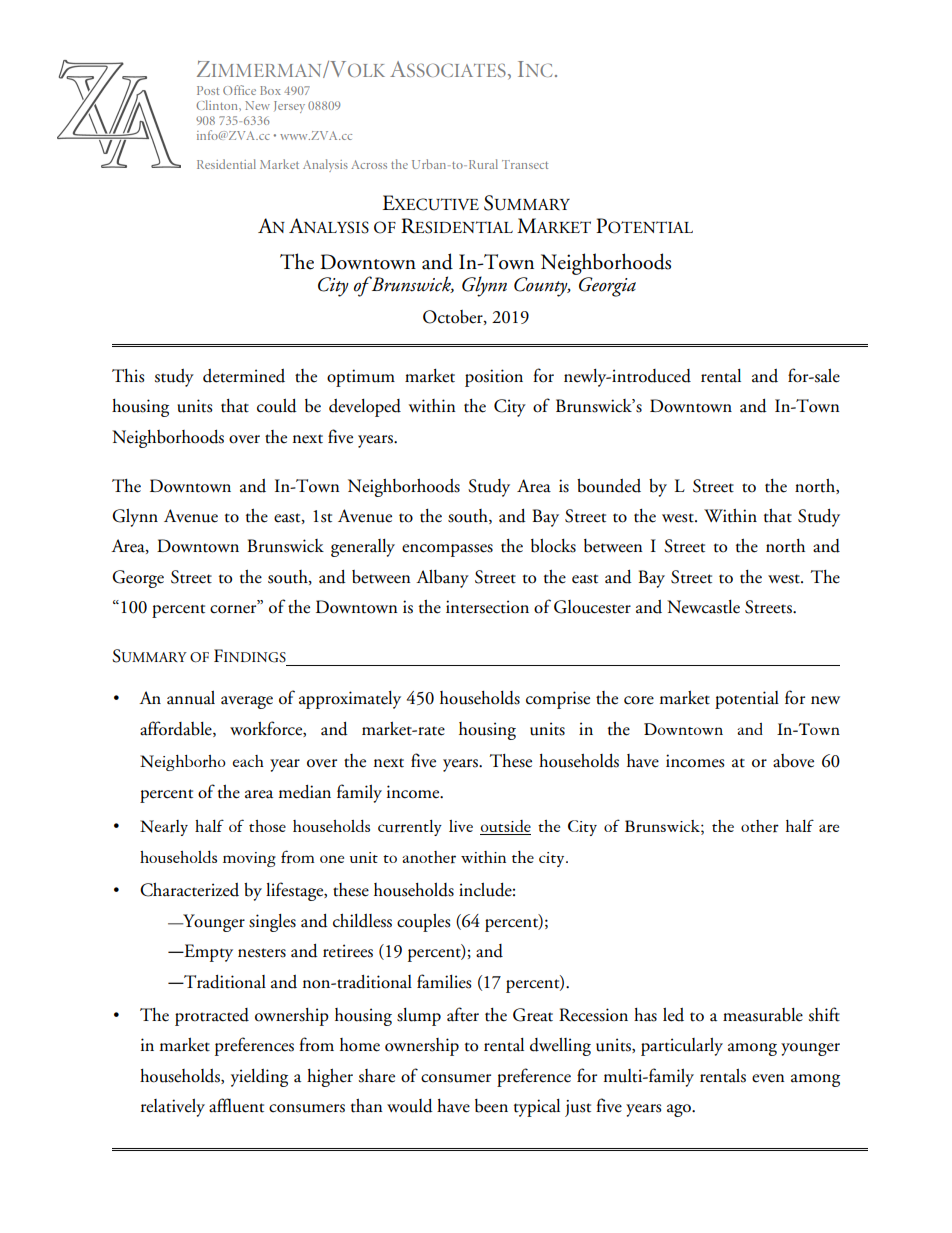 The height and width of the document is (1233, 952). Describe the element at coordinates (494, 378) in the document. I see `position` at that location.
